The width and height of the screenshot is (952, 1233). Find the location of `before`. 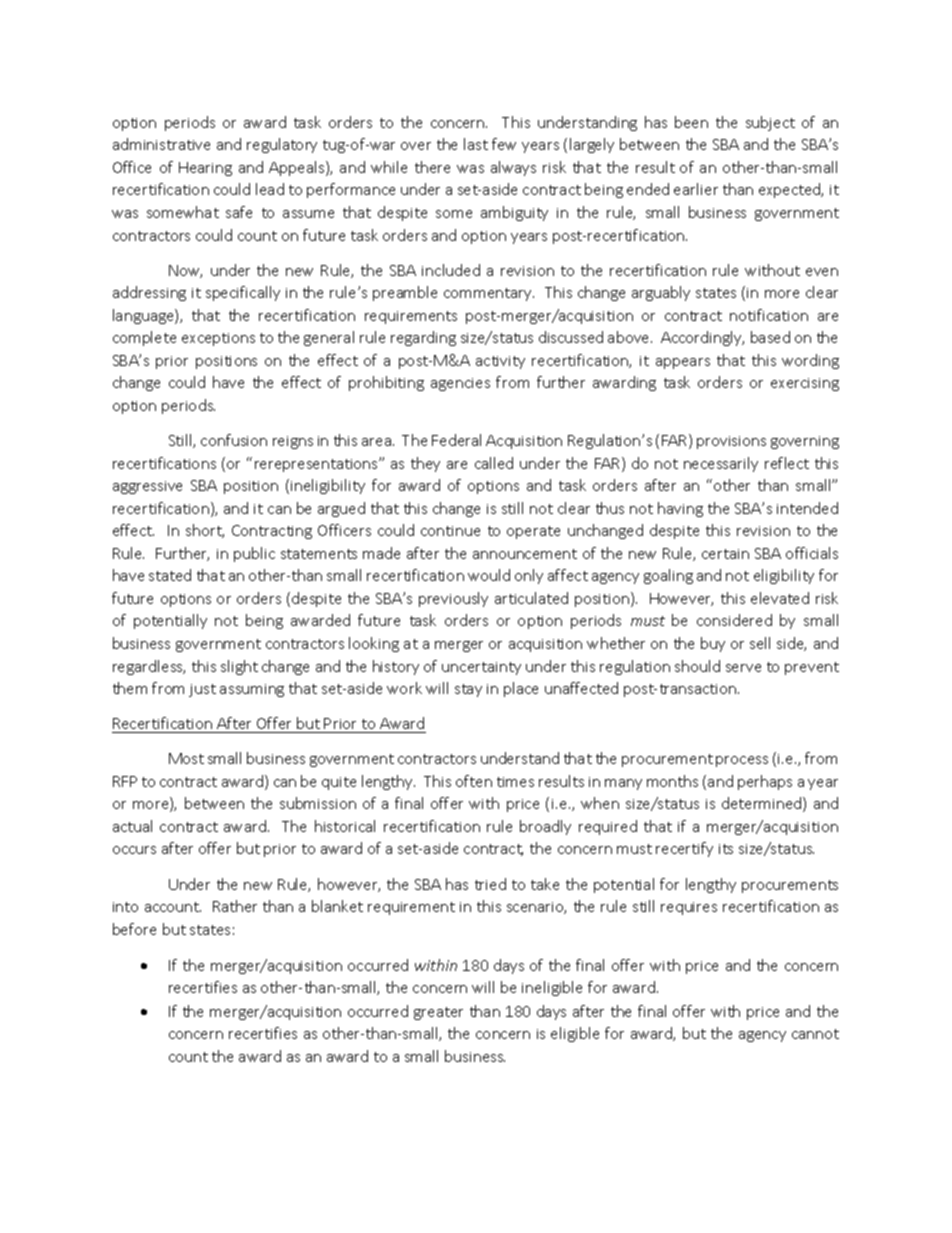

before is located at coordinates (134, 929).
